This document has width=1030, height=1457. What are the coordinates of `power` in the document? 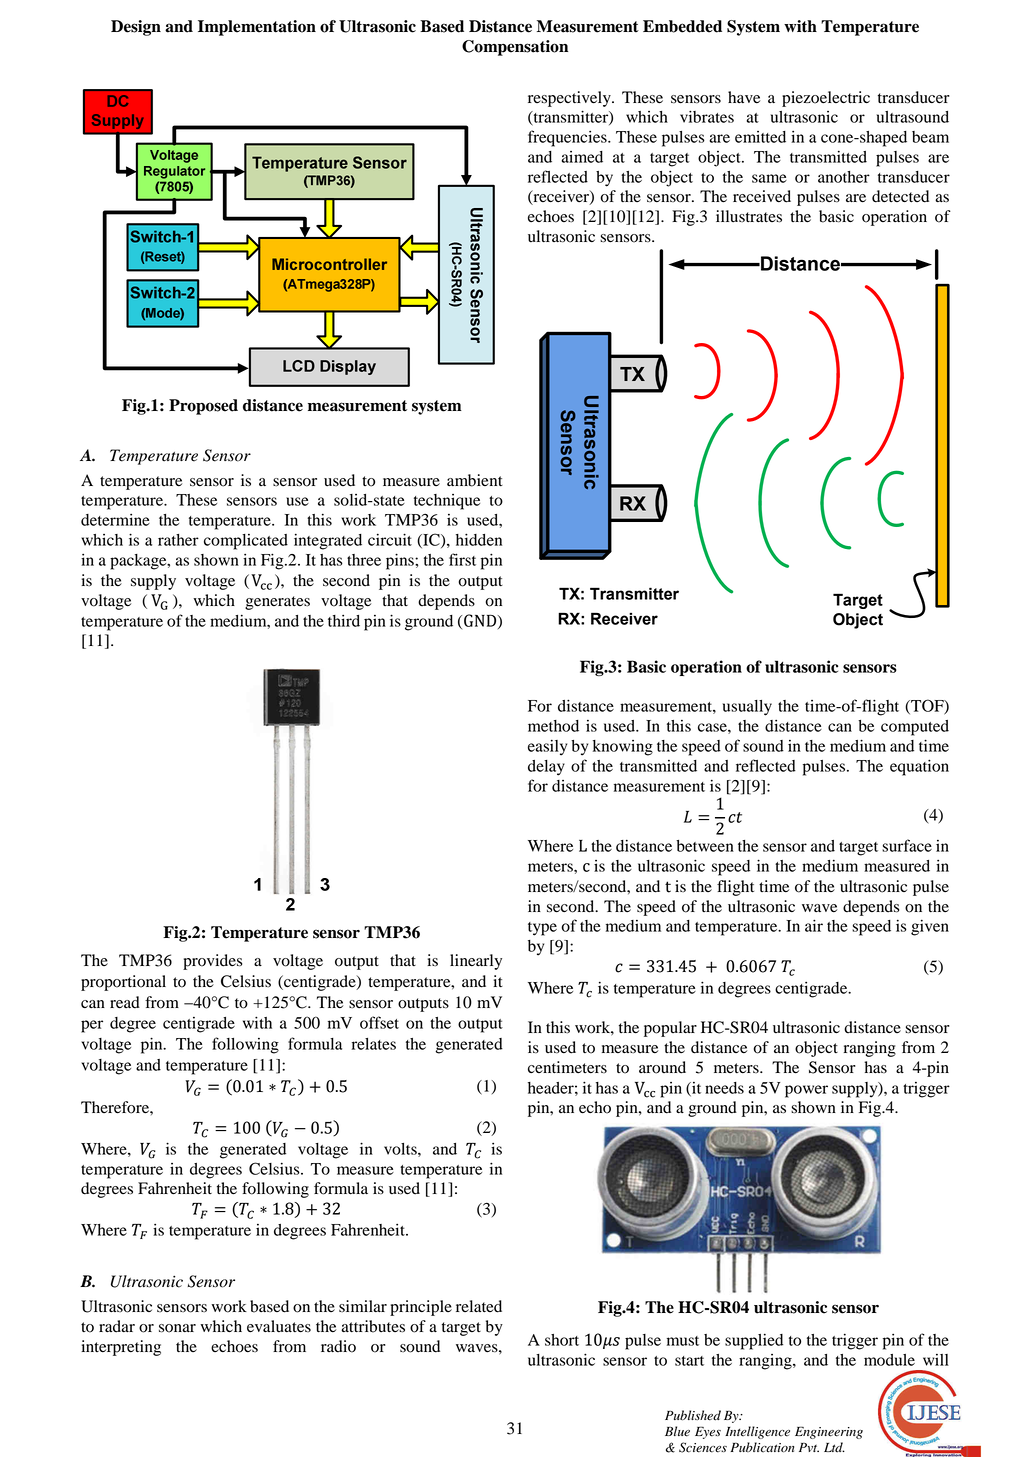 It's located at (806, 1091).
